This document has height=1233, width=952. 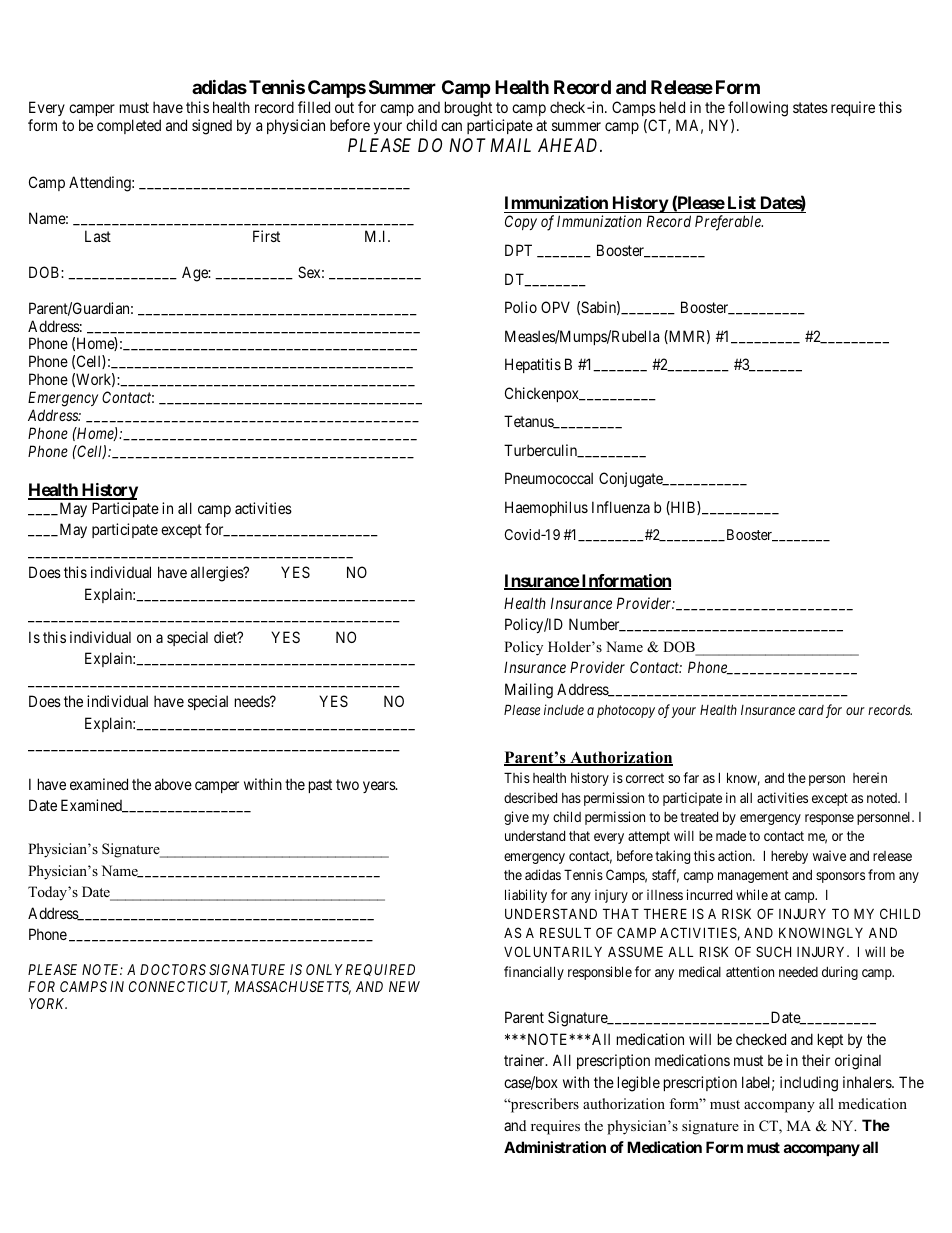 I want to click on can, so click(x=451, y=126).
